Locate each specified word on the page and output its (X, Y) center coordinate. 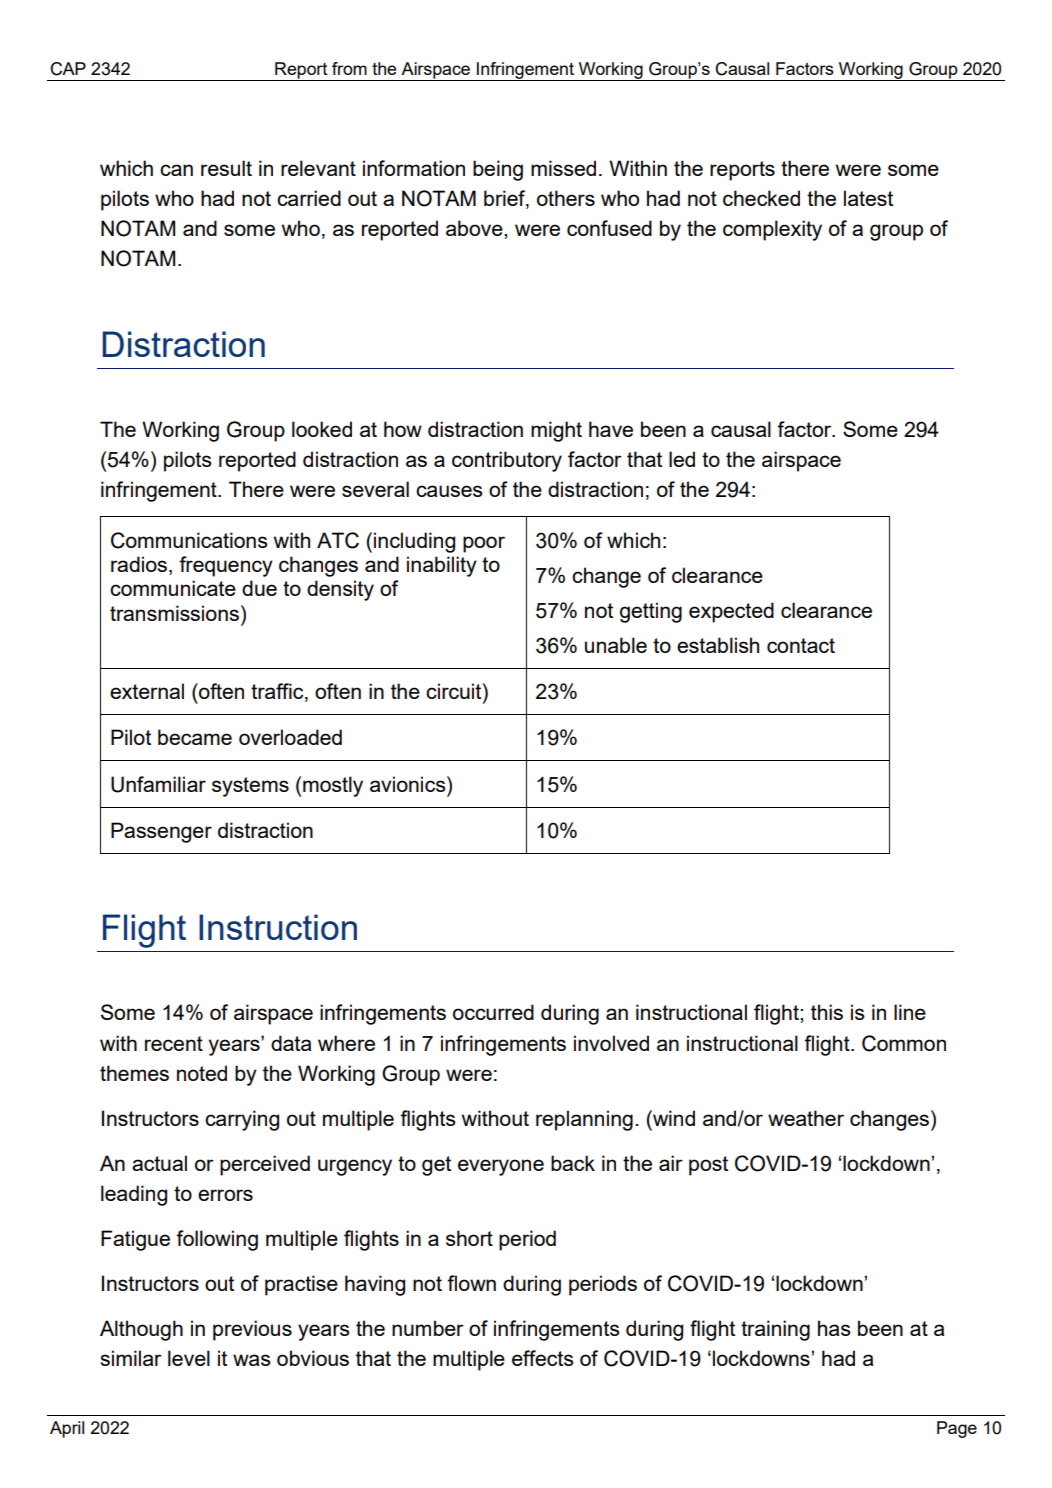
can (176, 170)
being (498, 170)
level (189, 1358)
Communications (189, 540)
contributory (507, 461)
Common (904, 1043)
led (682, 459)
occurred (493, 1012)
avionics (409, 784)
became (195, 737)
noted (202, 1073)
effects (543, 1358)
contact (801, 645)
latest (868, 198)
